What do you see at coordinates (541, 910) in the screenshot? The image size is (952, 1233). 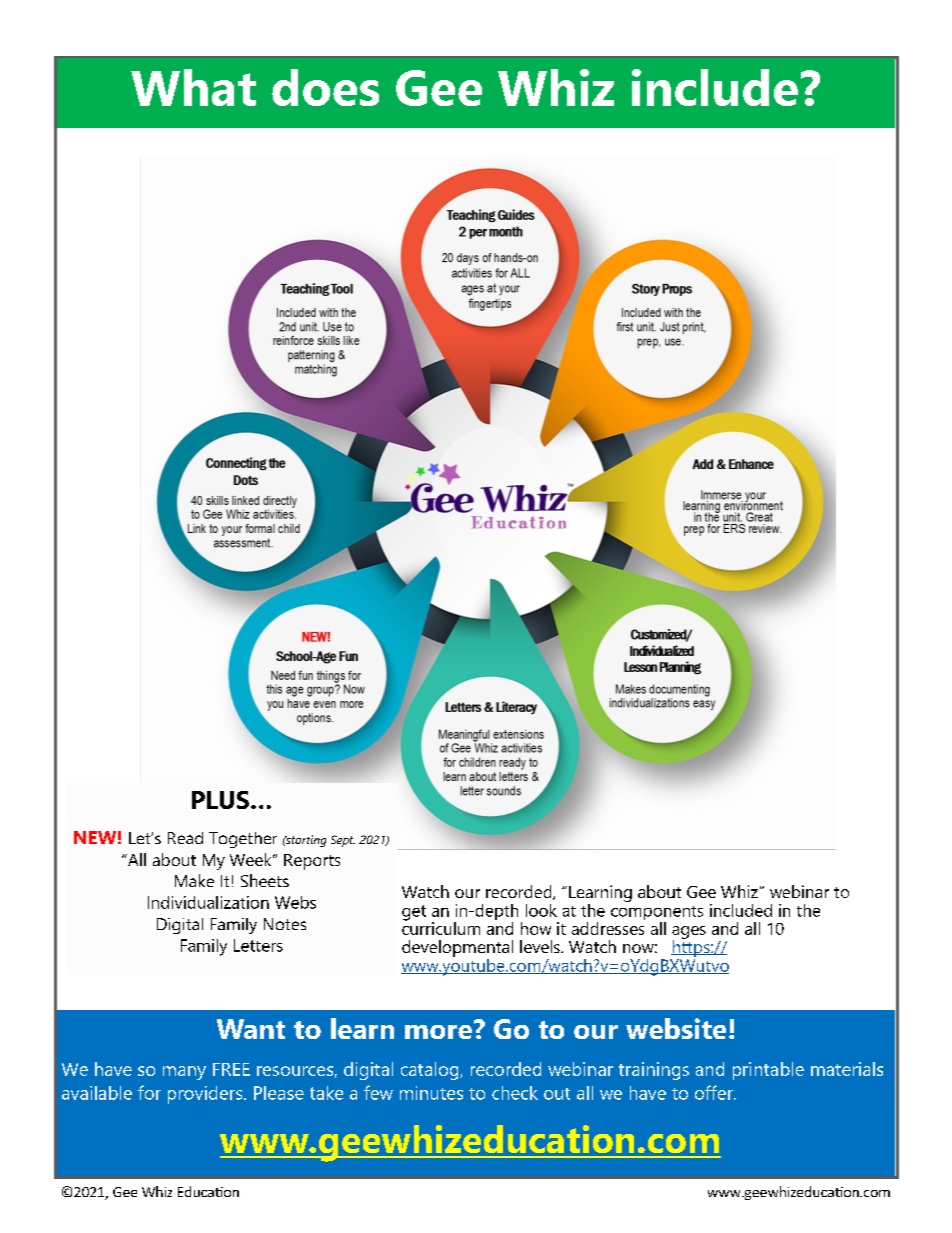 I see `look` at bounding box center [541, 910].
